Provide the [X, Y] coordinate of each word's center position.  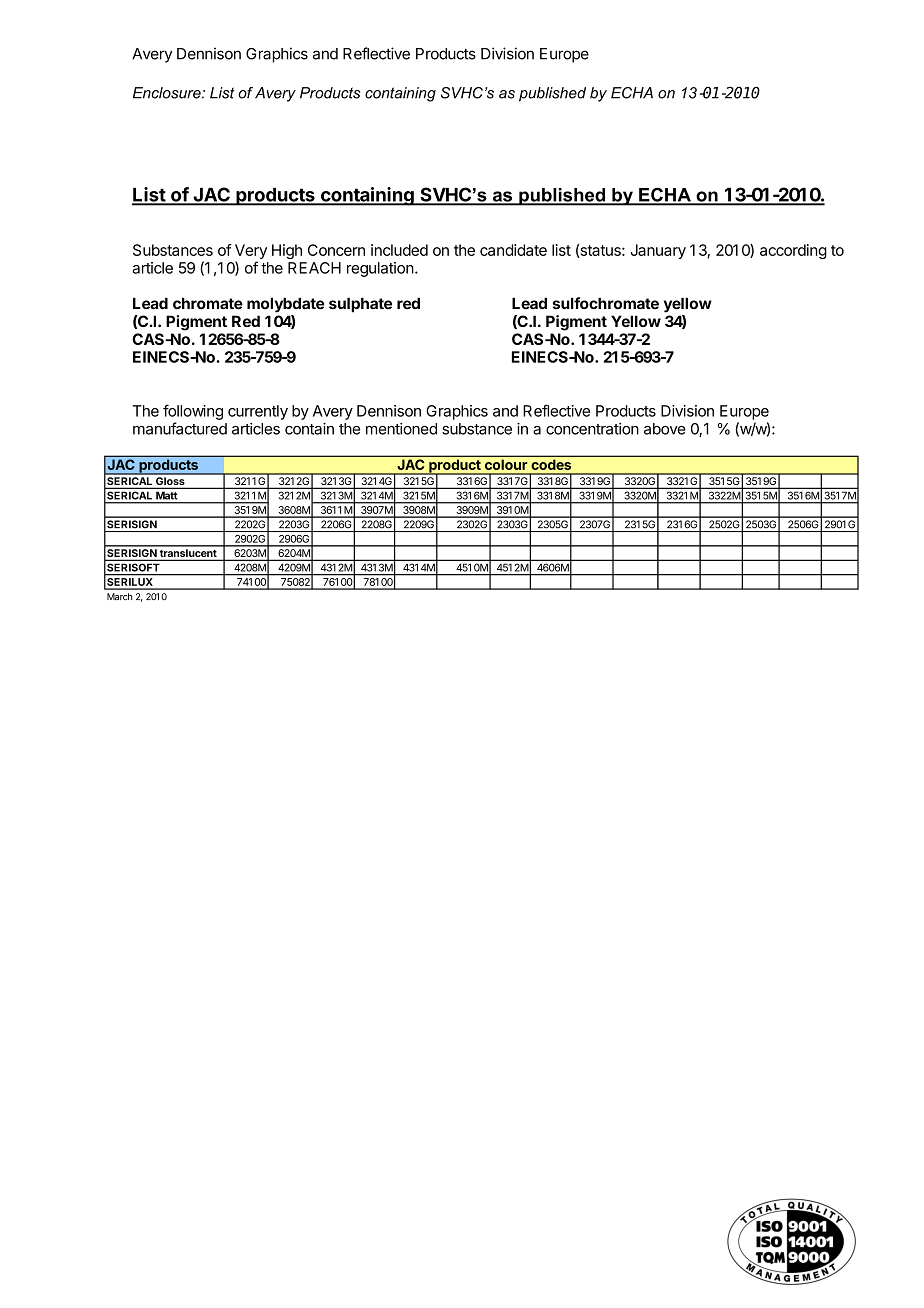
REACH [314, 268]
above [665, 429]
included [399, 250]
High [287, 251]
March [119, 597]
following [193, 412]
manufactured [180, 428]
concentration [592, 429]
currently [258, 412]
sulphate [360, 305]
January [658, 251]
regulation [380, 269]
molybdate [285, 305]
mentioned [401, 429]
